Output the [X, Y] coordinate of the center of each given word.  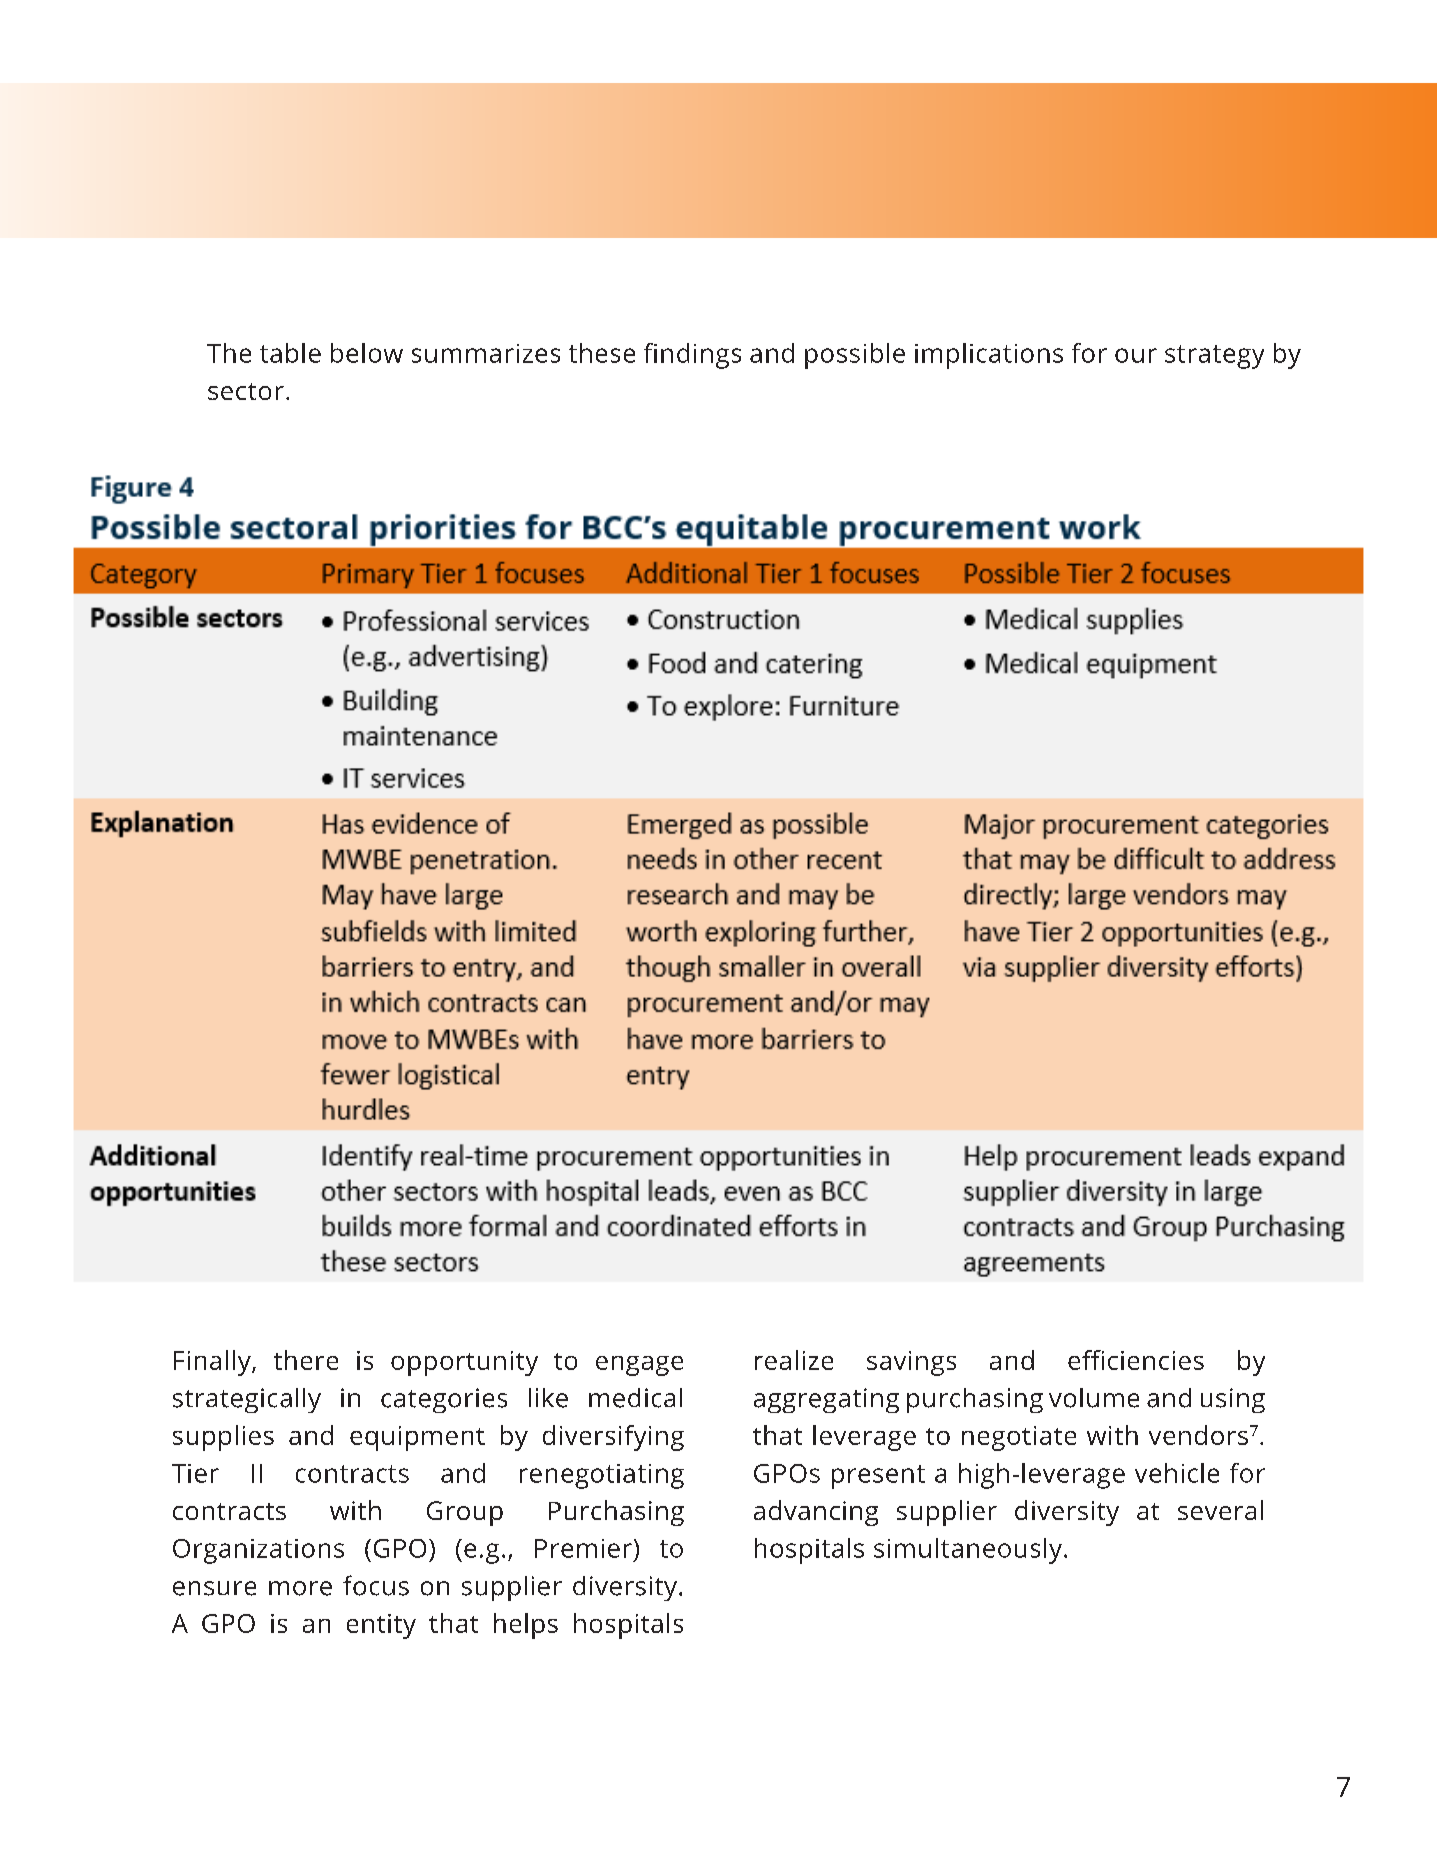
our [1136, 355]
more [300, 1588]
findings [692, 356]
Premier [583, 1548]
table [290, 353]
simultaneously [968, 1551]
